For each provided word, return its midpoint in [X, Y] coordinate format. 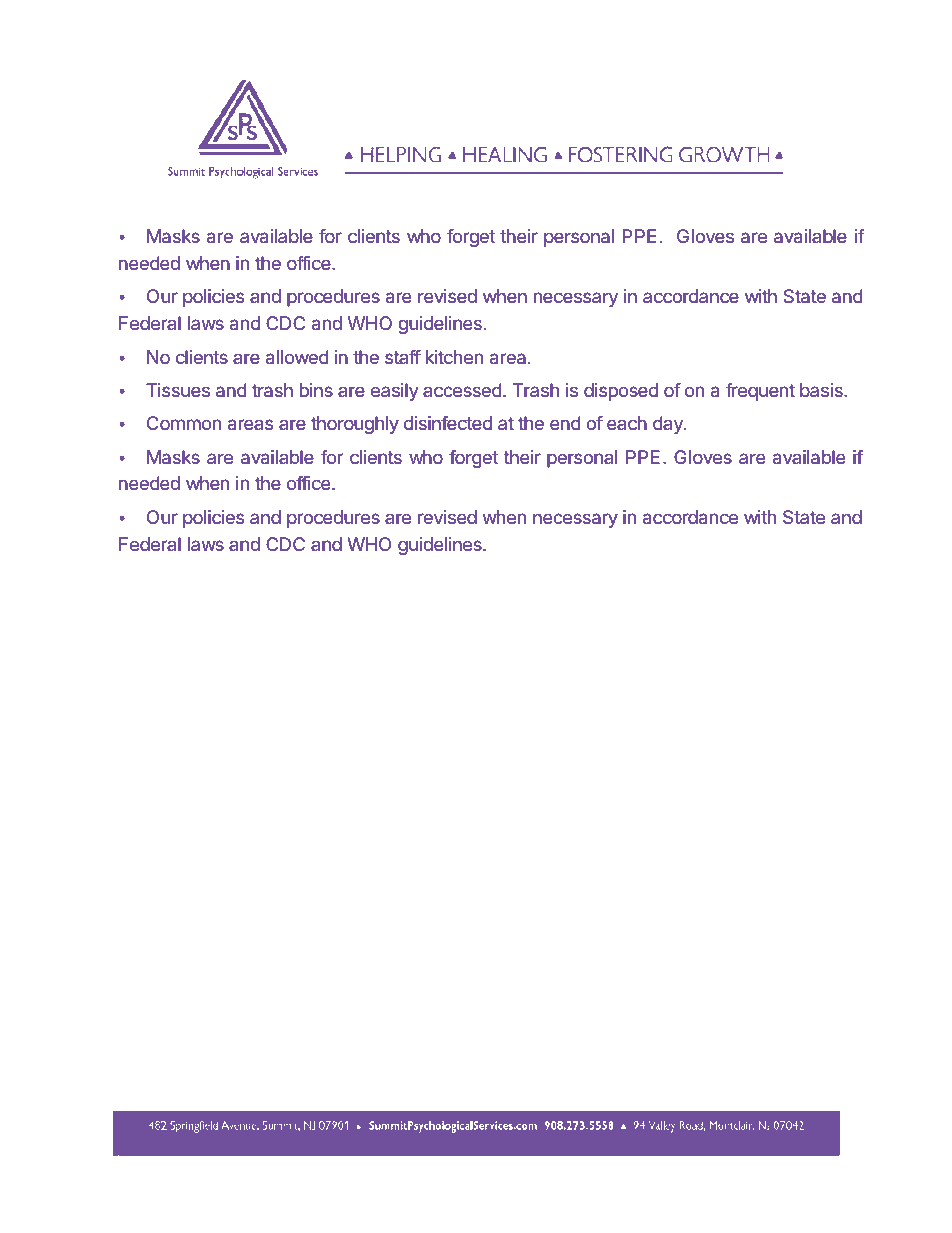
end [565, 423]
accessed [462, 390]
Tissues [178, 390]
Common [184, 423]
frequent [760, 392]
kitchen [454, 357]
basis [822, 390]
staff [403, 357]
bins [316, 390]
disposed [621, 392]
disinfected [448, 423]
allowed [297, 357]
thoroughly [355, 425]
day [669, 425]
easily [395, 392]
